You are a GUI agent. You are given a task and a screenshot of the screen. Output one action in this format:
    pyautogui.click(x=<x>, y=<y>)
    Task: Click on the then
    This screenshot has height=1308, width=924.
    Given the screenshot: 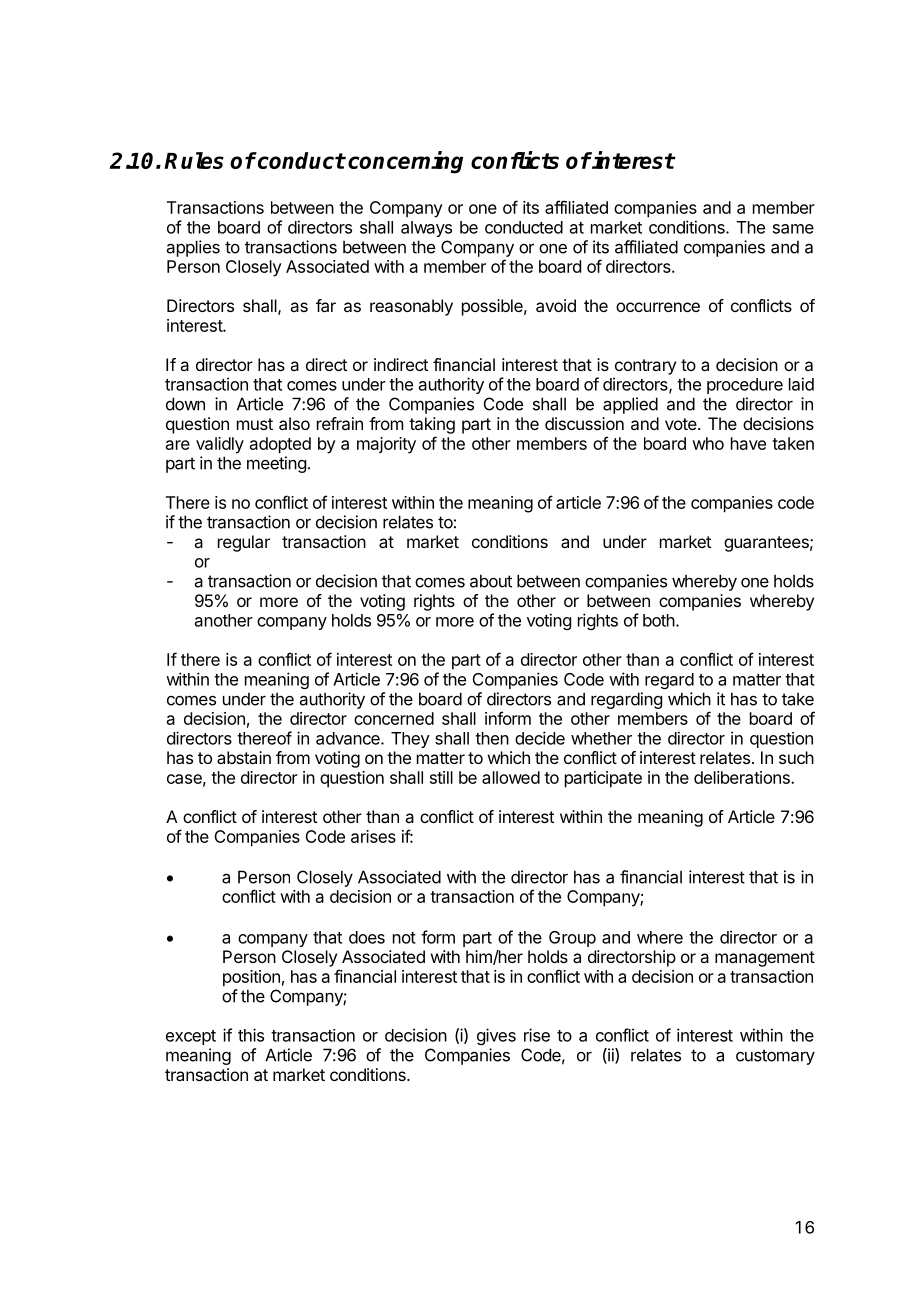 What is the action you would take?
    pyautogui.click(x=492, y=738)
